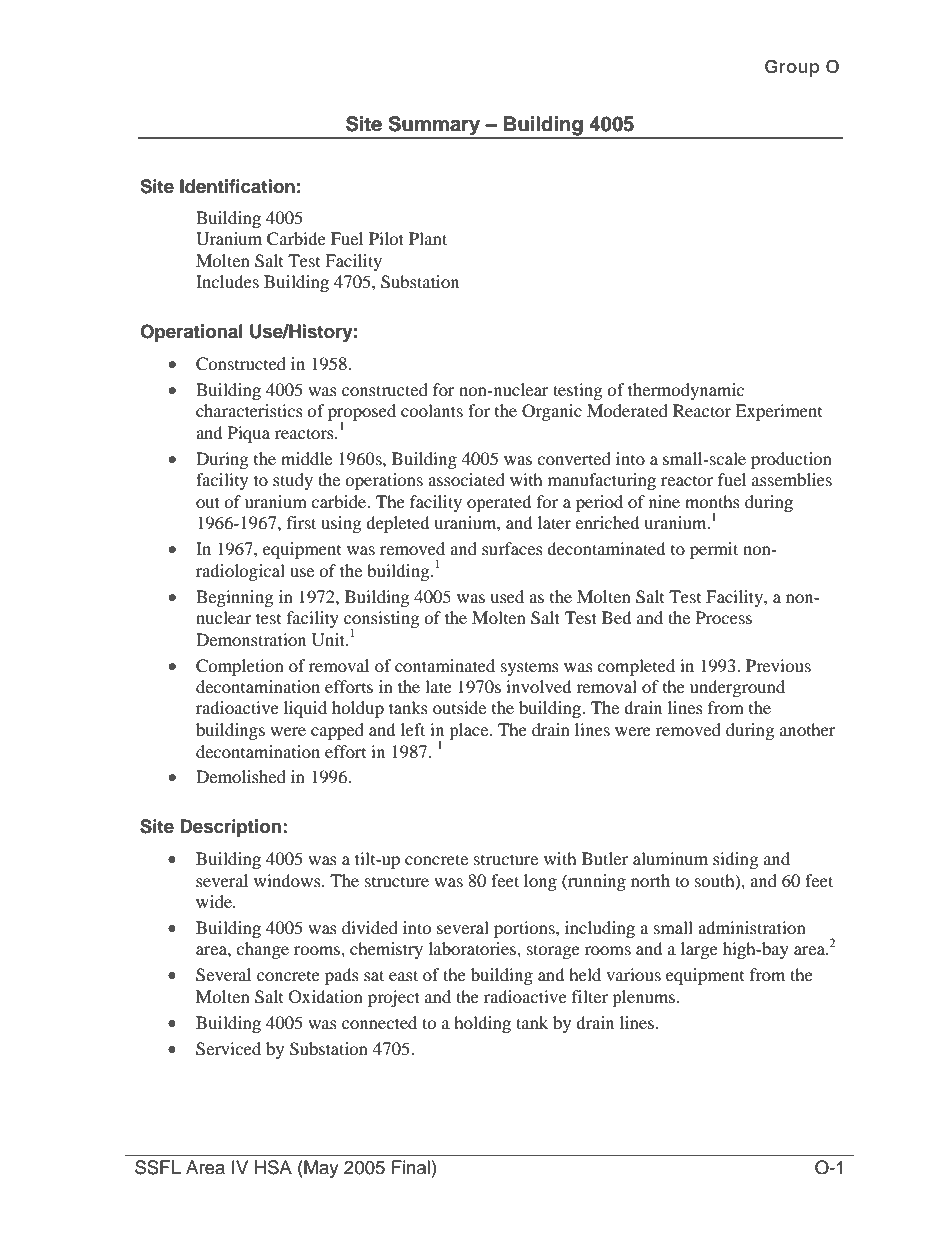 This screenshot has height=1233, width=952. Describe the element at coordinates (792, 68) in the screenshot. I see `Group` at that location.
